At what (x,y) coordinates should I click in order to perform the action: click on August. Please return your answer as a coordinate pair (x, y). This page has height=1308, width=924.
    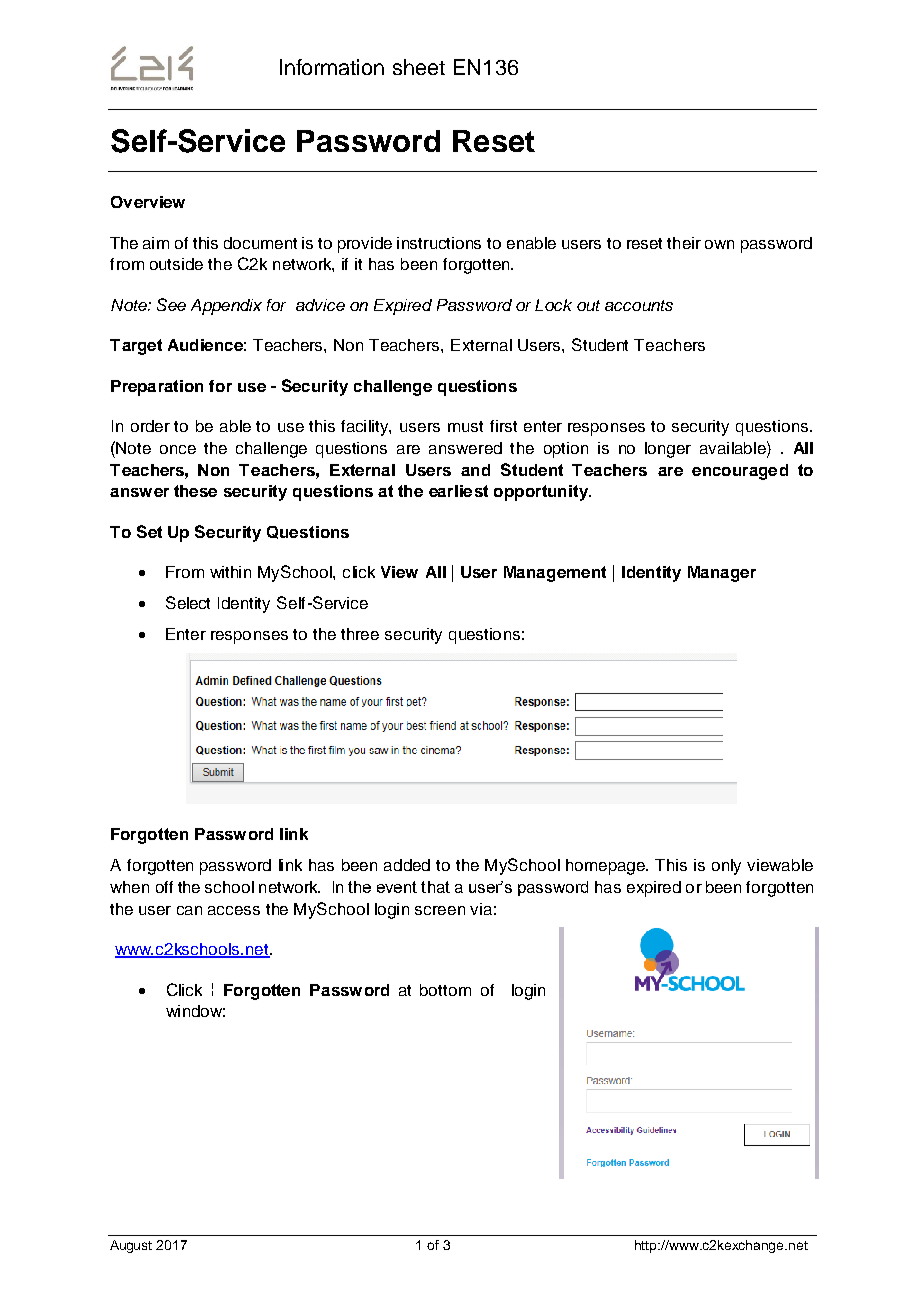
    Looking at the image, I should click on (131, 1246).
